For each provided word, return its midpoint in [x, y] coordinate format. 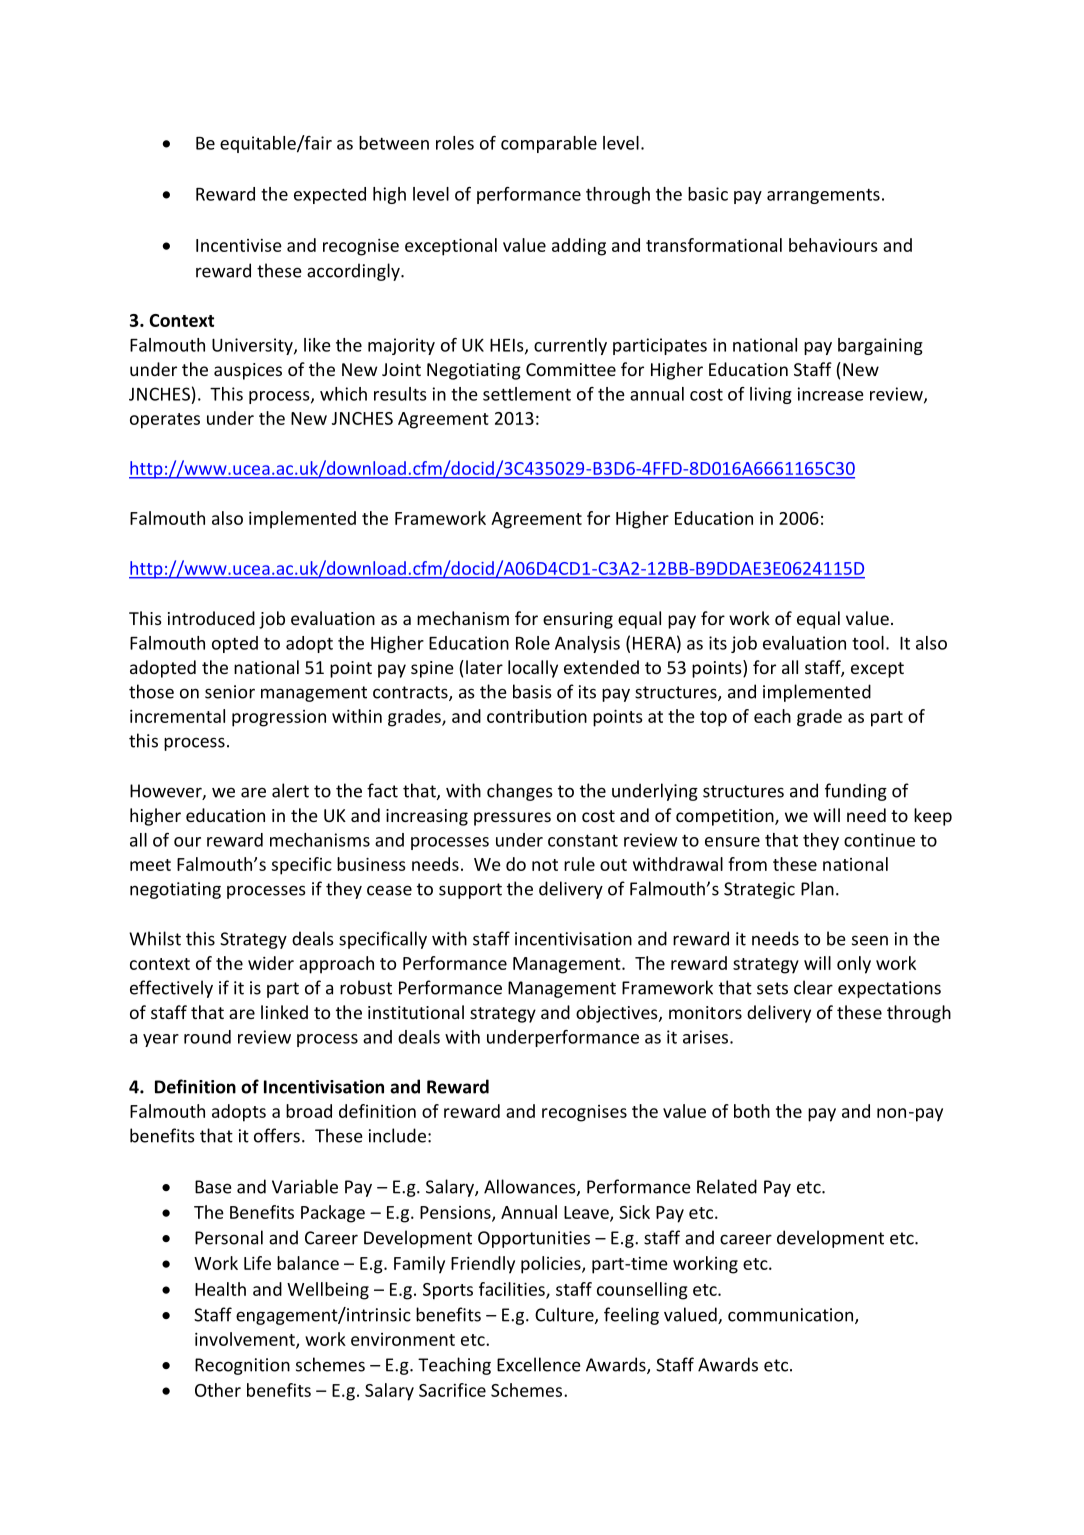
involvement [246, 1340]
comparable [549, 144]
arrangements [823, 196]
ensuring [578, 620]
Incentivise [239, 245]
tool [868, 643]
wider [271, 963]
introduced [211, 618]
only [854, 965]
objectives [618, 1014]
